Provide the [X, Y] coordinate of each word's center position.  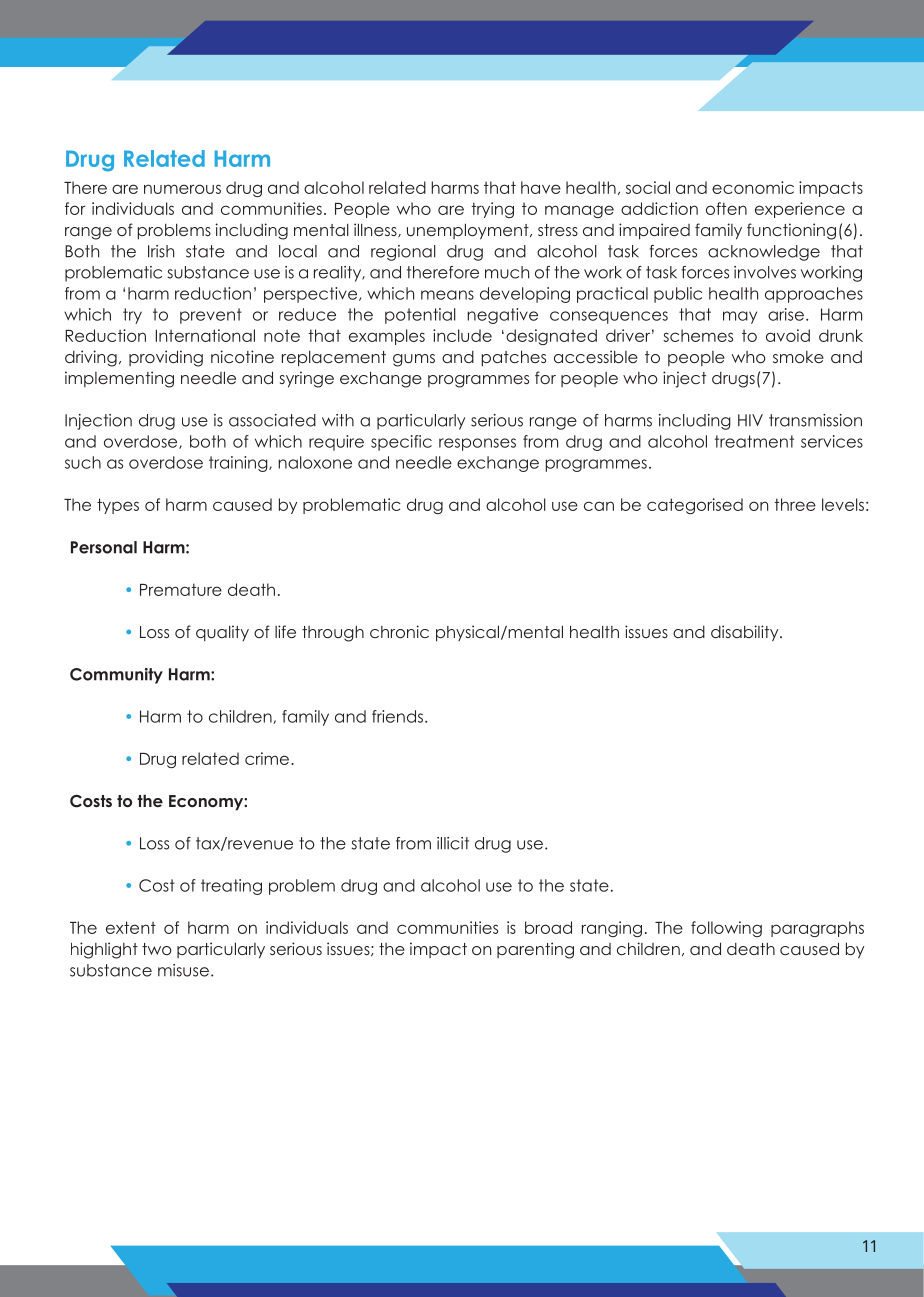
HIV [750, 420]
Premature [181, 589]
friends [397, 716]
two [157, 949]
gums [414, 360]
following [726, 929]
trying [492, 210]
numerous [182, 189]
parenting [535, 950]
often [726, 208]
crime [268, 758]
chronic [399, 631]
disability [746, 633]
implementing [119, 379]
